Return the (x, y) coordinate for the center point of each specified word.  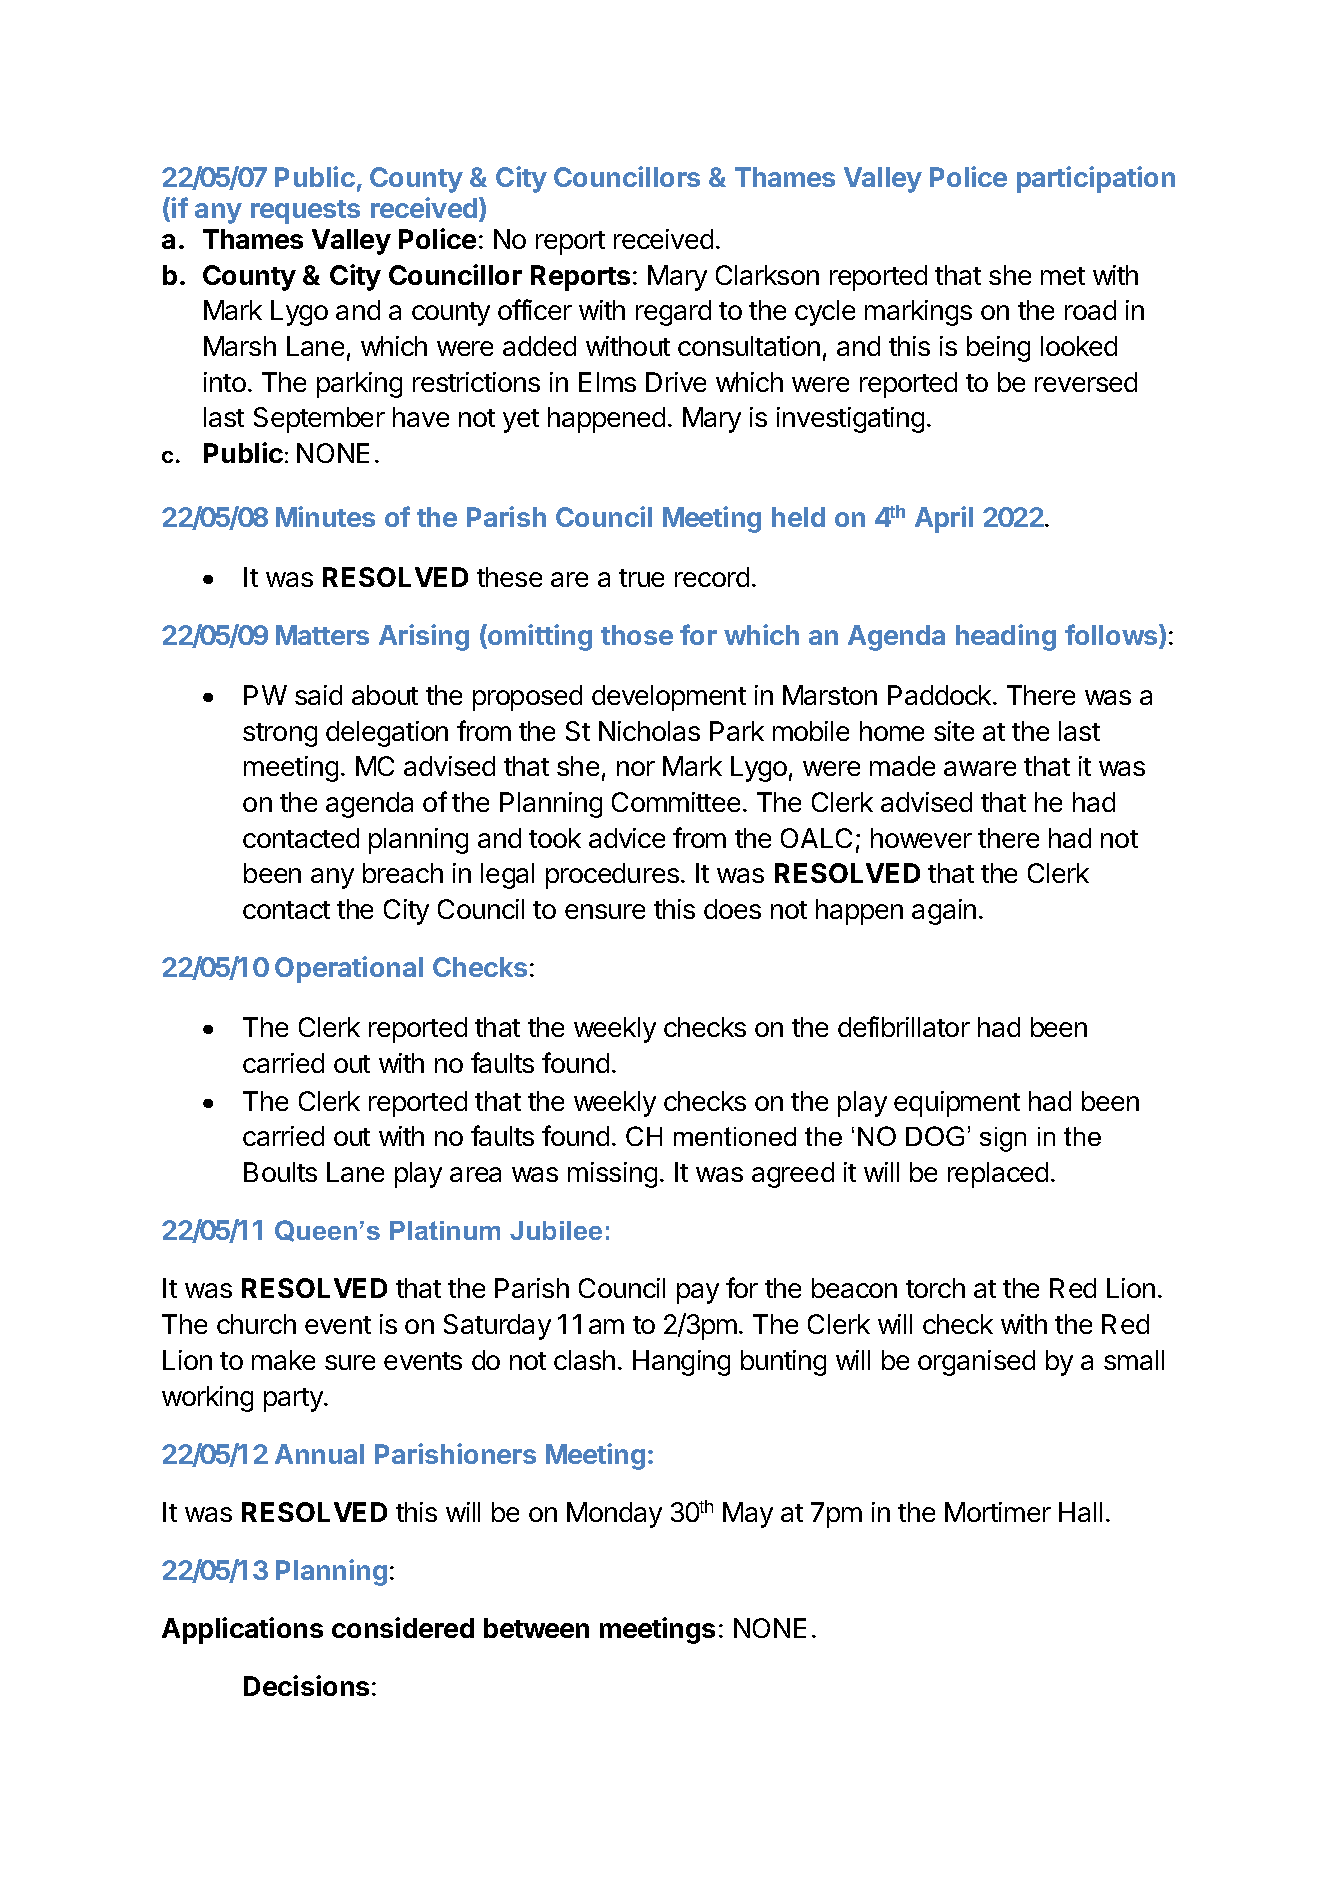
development (669, 698)
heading (1006, 637)
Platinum (445, 1230)
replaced (998, 1175)
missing (612, 1175)
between (536, 1628)
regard (673, 313)
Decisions (306, 1685)
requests (305, 212)
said (318, 695)
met (1063, 276)
